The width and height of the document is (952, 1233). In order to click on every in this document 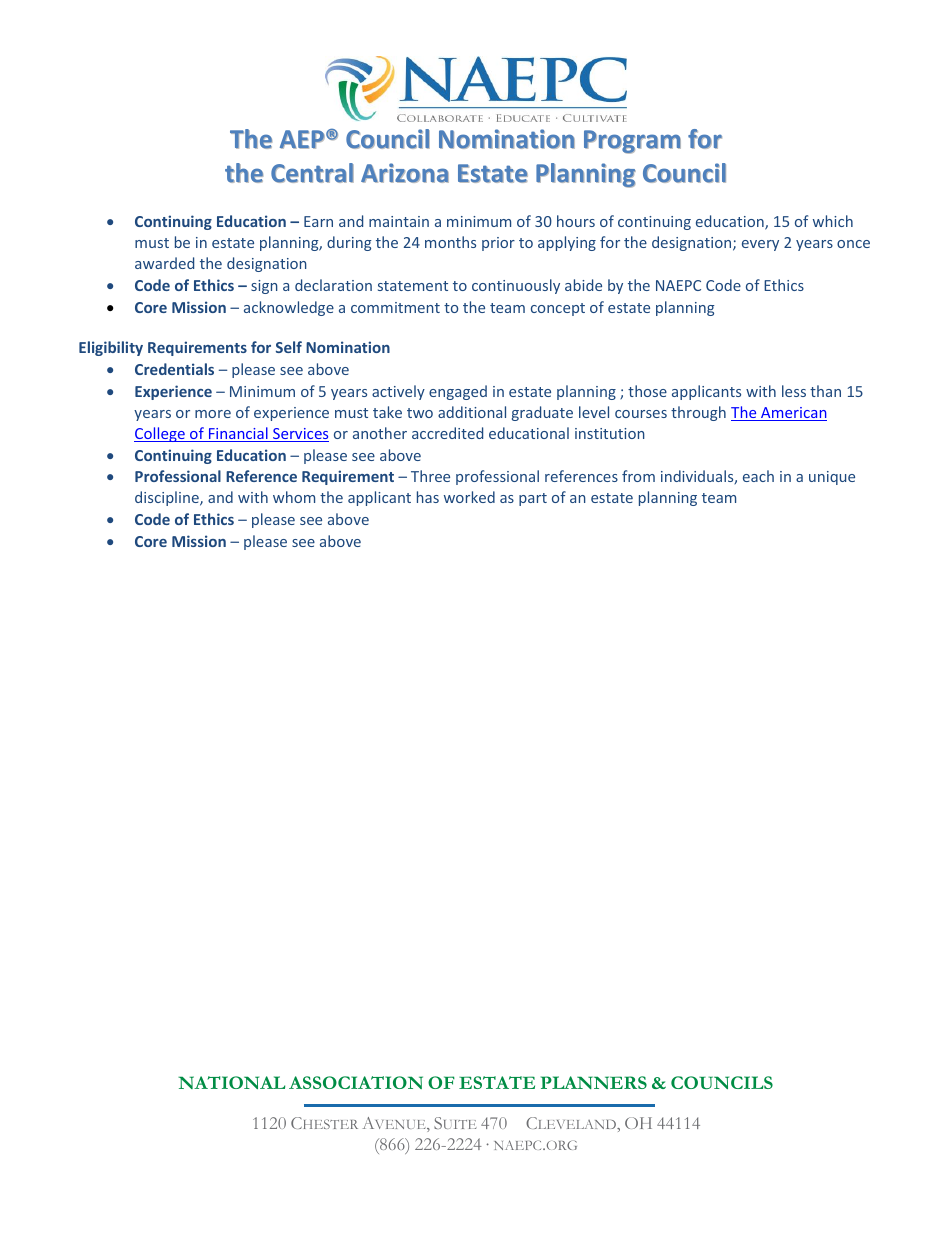, I will do `click(760, 245)`.
